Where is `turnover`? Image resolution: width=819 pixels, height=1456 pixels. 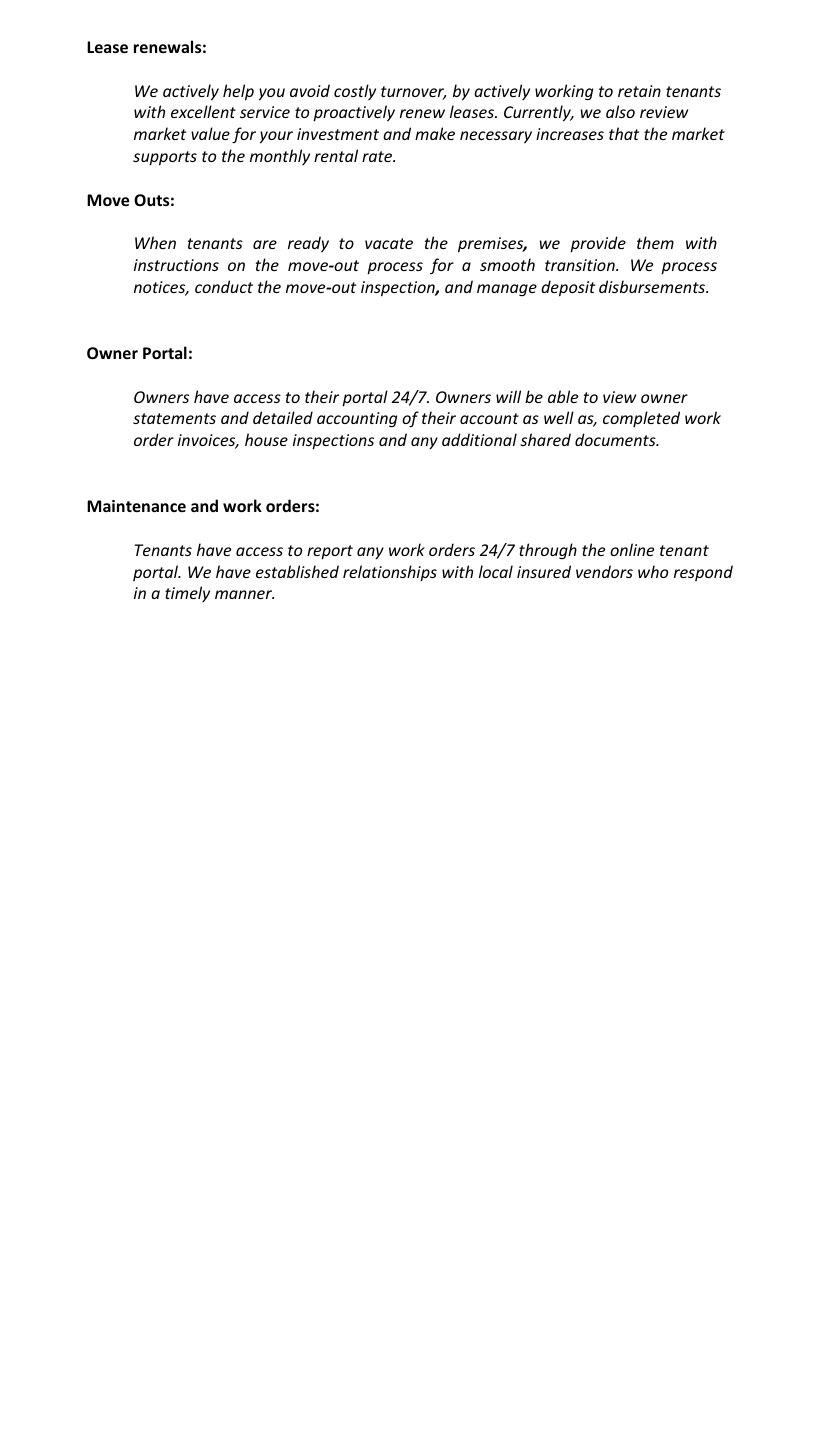 turnover is located at coordinates (413, 93).
